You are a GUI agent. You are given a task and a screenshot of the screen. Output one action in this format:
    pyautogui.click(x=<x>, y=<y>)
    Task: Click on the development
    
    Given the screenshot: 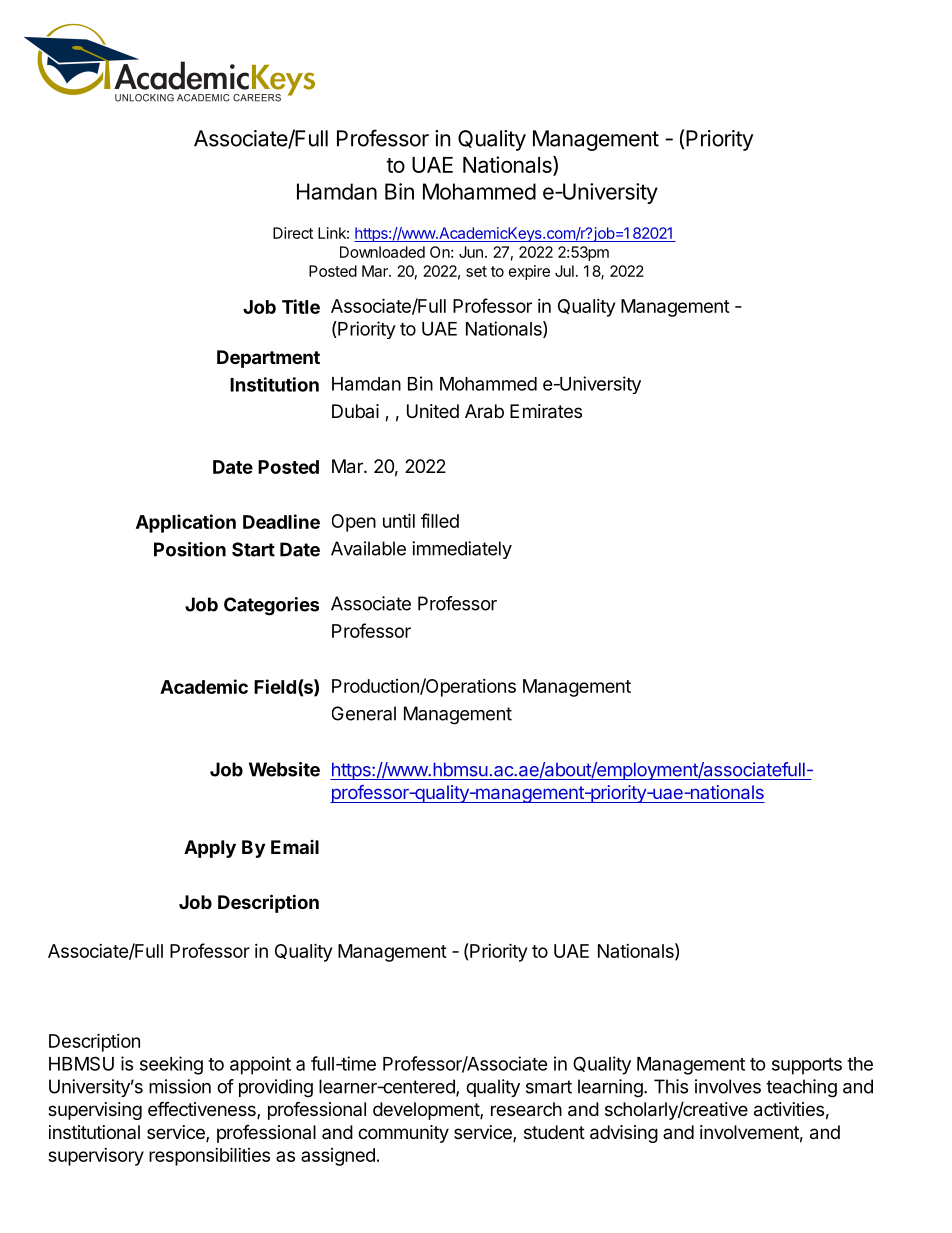 What is the action you would take?
    pyautogui.click(x=427, y=1111)
